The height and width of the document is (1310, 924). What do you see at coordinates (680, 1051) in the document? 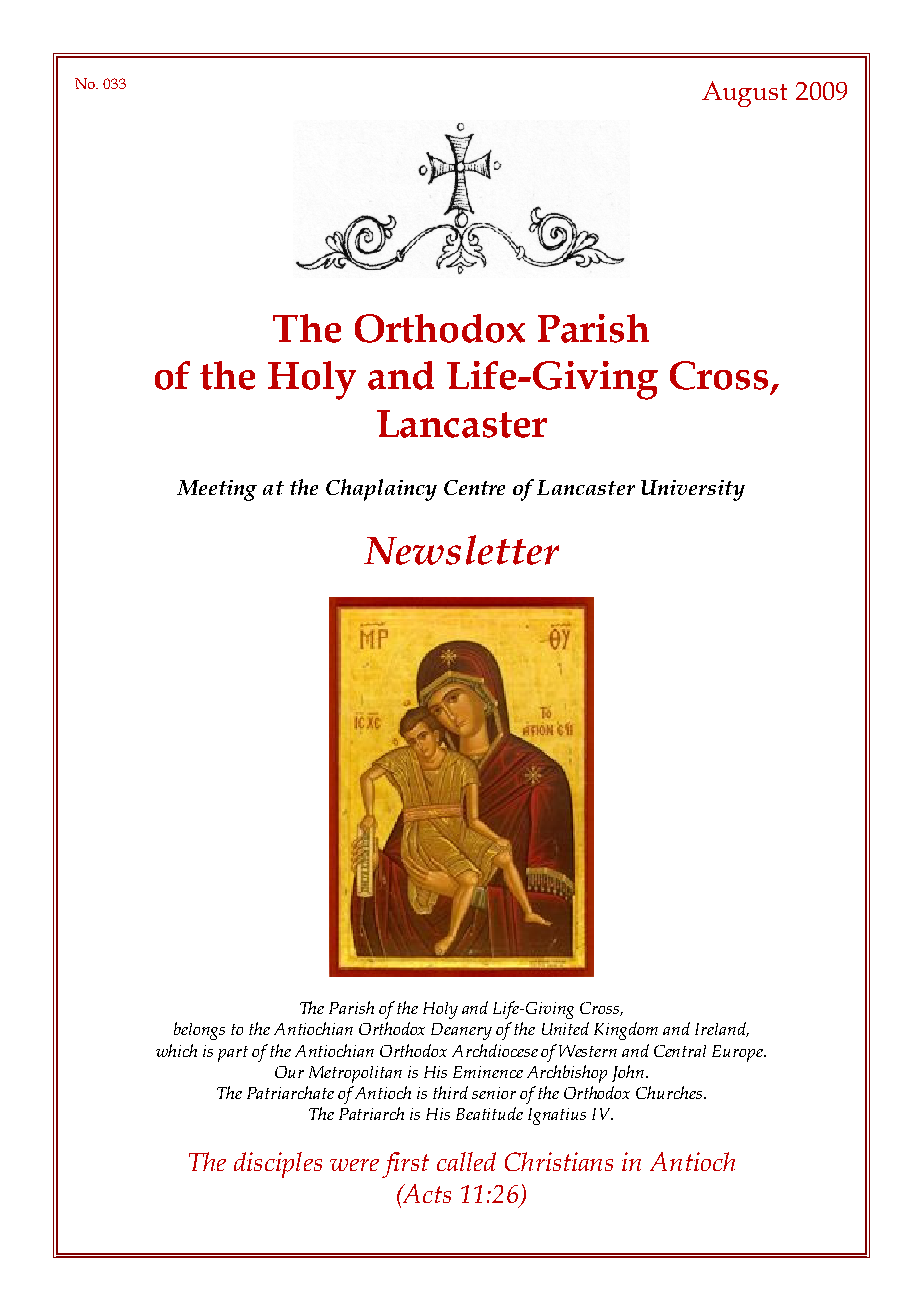
I see `Central` at bounding box center [680, 1051].
